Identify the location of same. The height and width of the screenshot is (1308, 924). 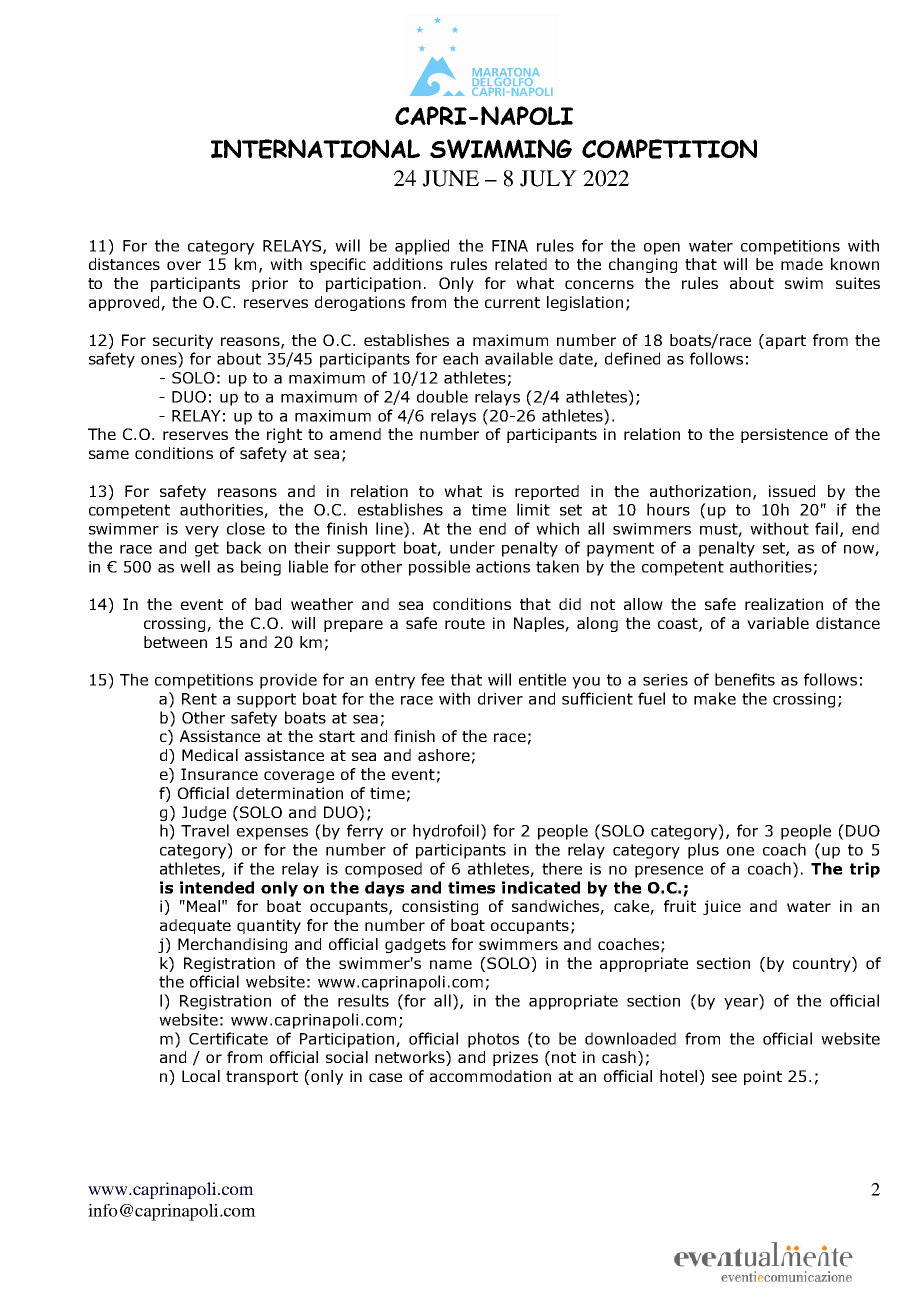
(109, 454).
